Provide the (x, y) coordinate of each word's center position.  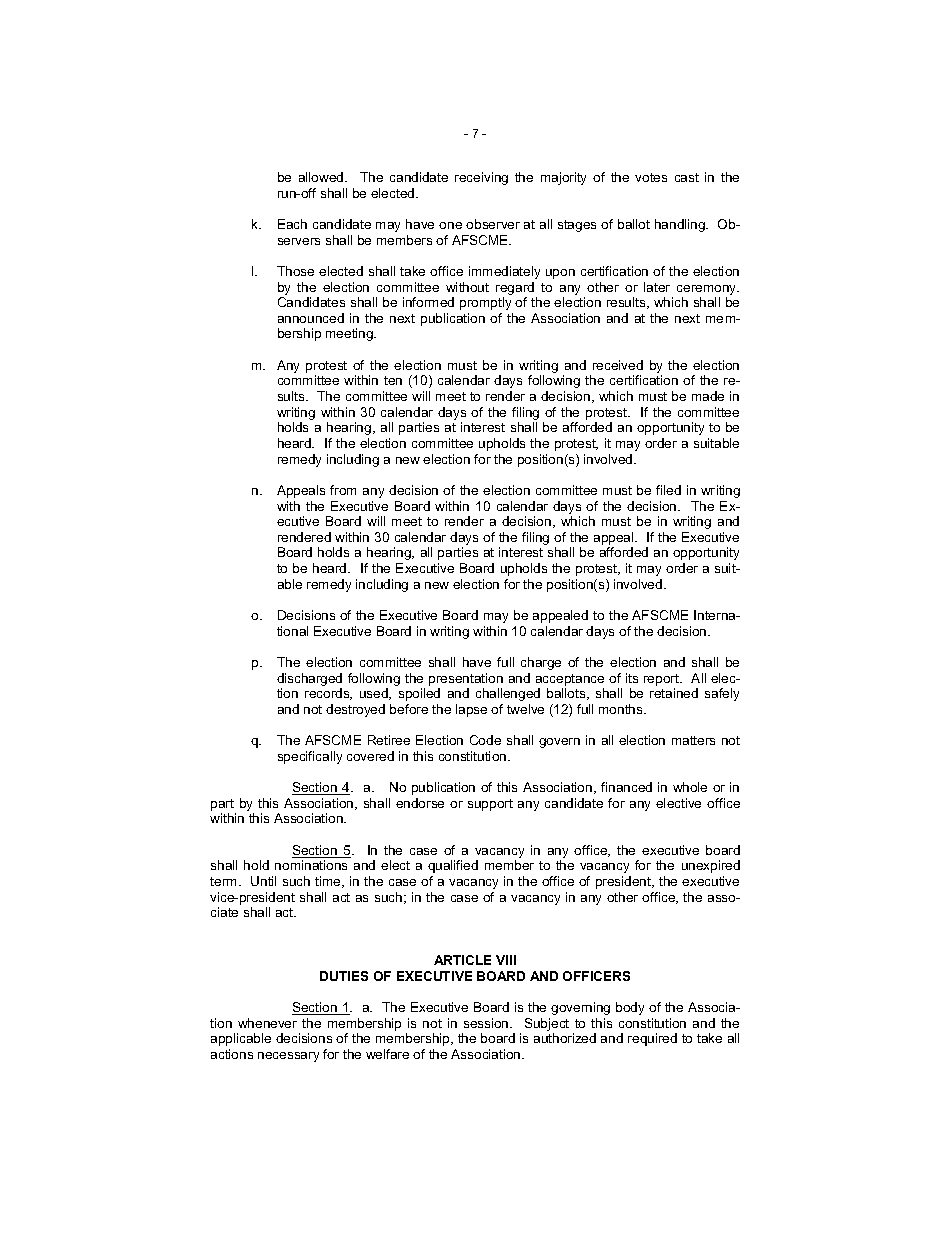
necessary (288, 1057)
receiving (481, 178)
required (652, 1039)
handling (681, 225)
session (487, 1023)
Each (292, 224)
